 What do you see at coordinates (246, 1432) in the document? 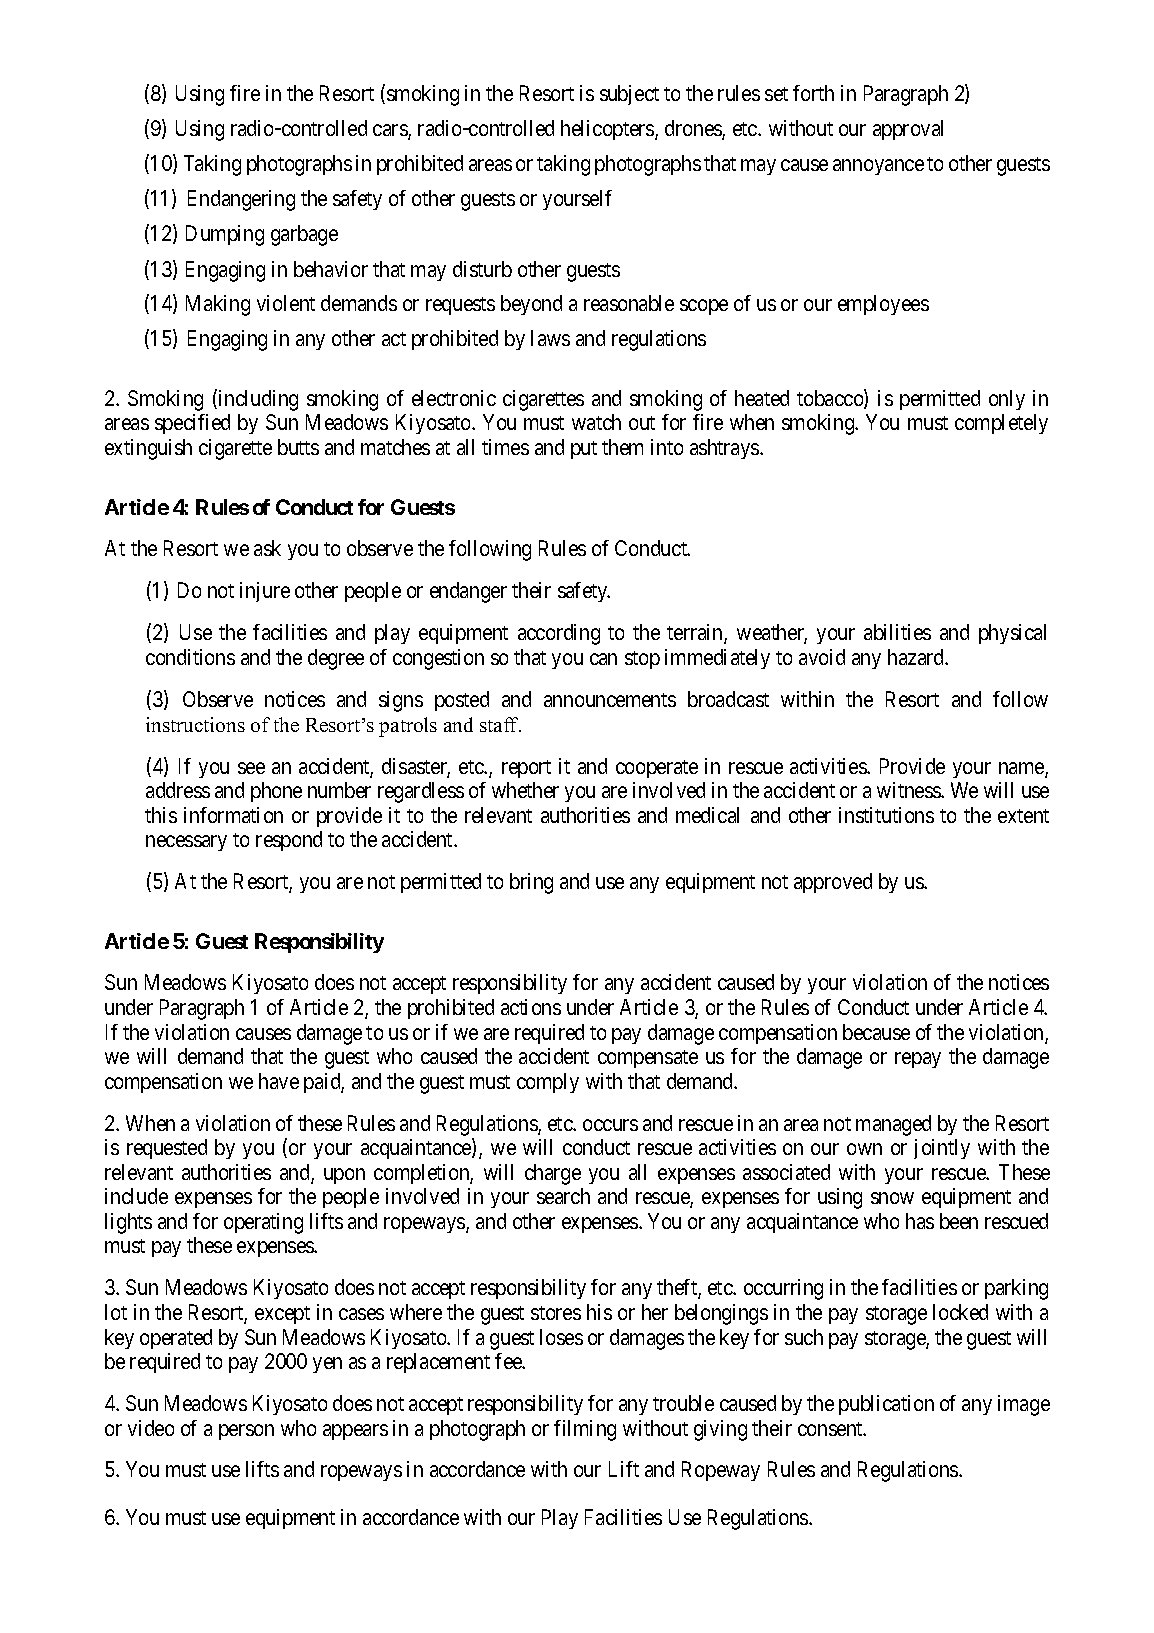
I see `person` at bounding box center [246, 1432].
